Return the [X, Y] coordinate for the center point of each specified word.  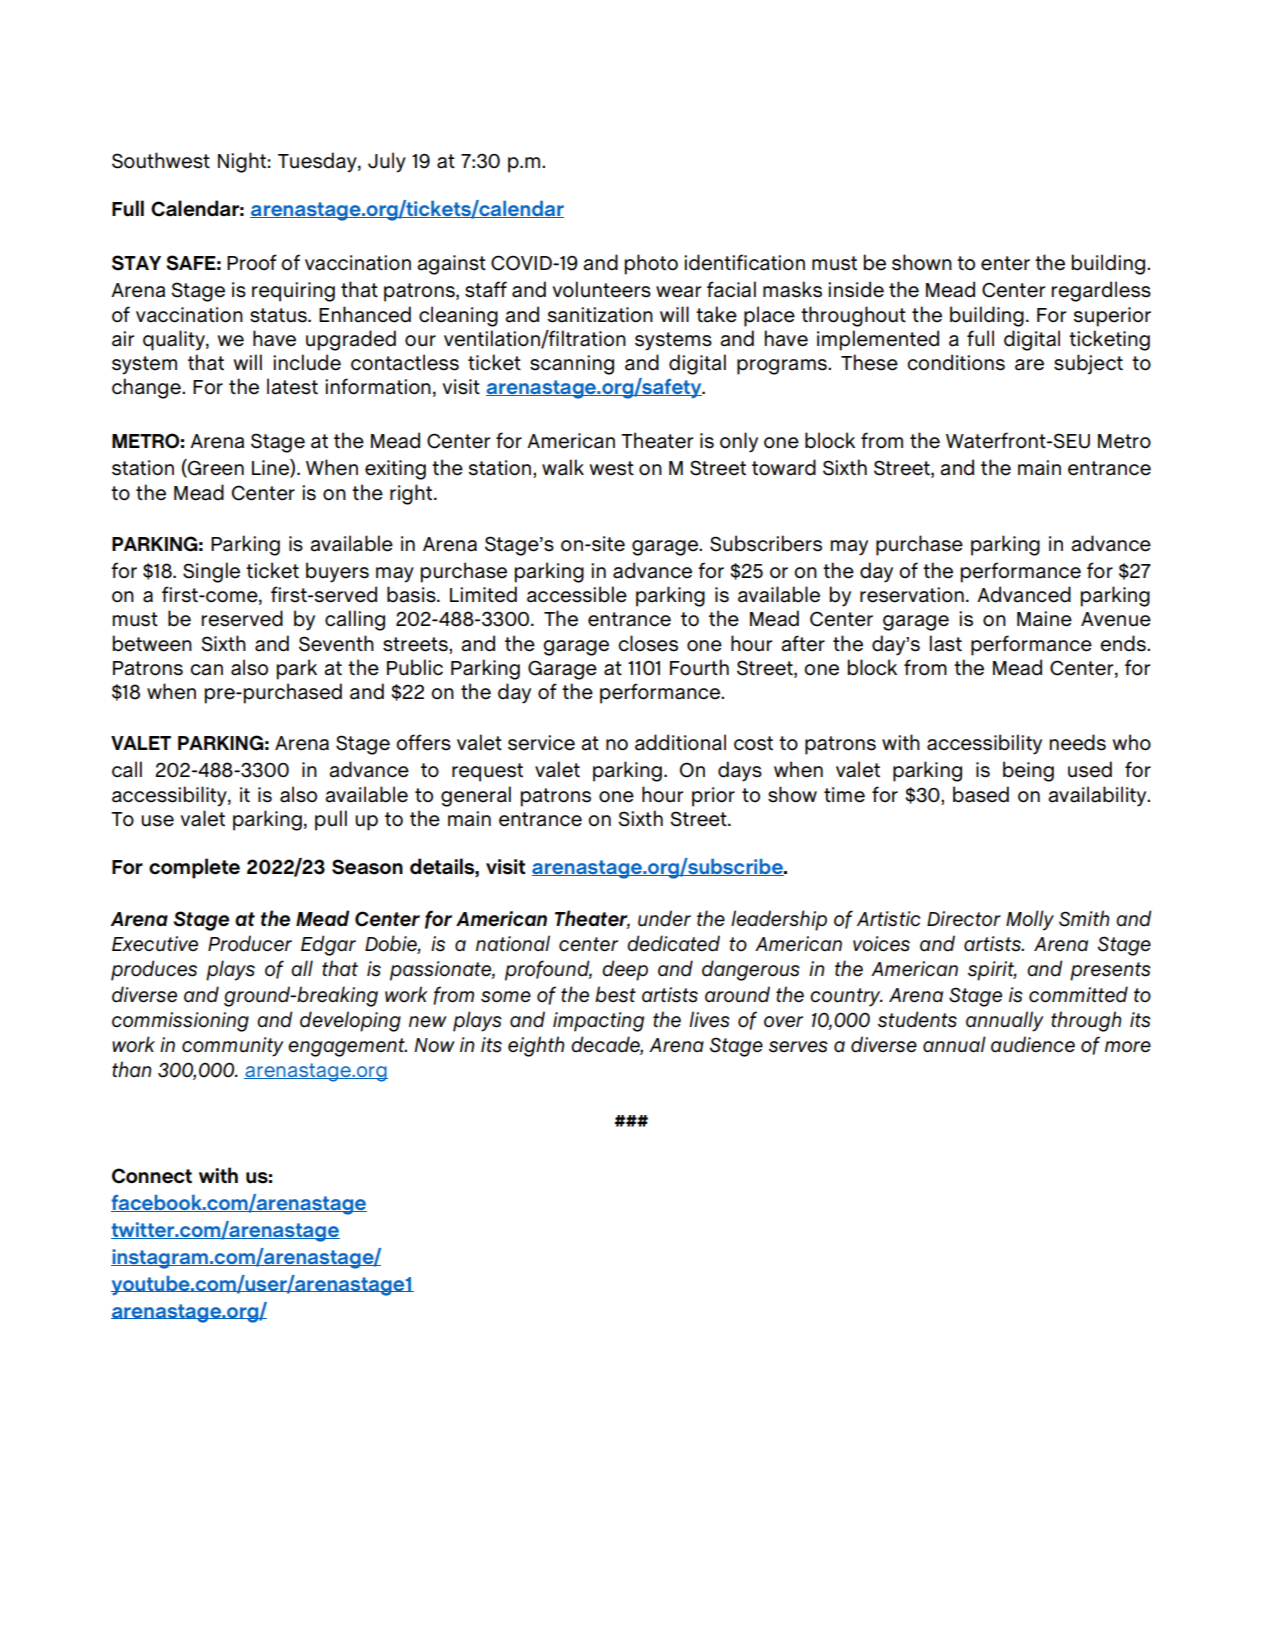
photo [651, 264]
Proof [252, 262]
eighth [536, 1046]
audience [1033, 1044]
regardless [1101, 291]
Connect [152, 1176]
